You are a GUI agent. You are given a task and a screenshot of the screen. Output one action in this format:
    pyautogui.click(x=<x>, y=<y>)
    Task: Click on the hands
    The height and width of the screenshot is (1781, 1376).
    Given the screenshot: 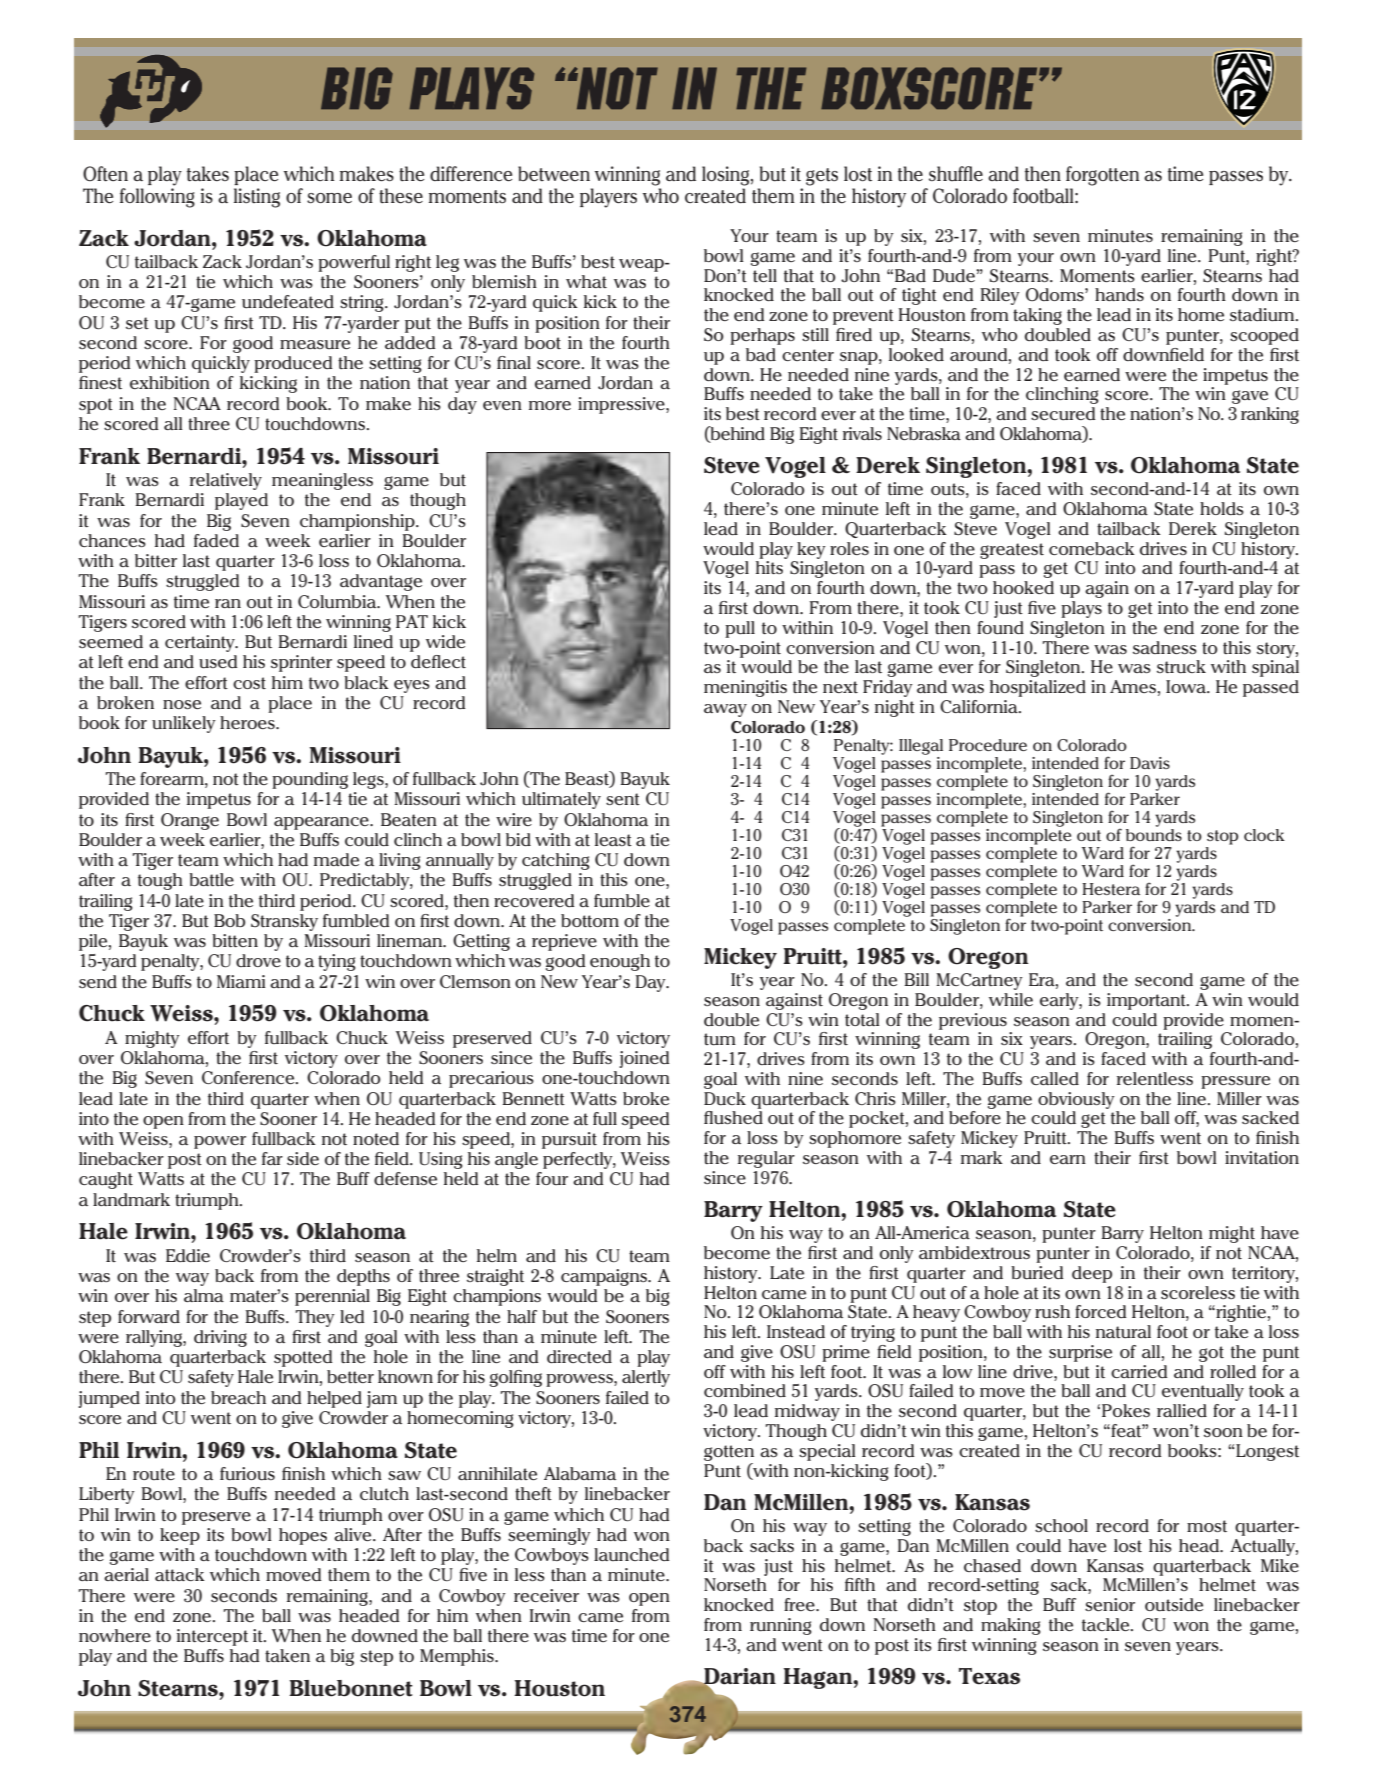 What is the action you would take?
    pyautogui.click(x=1119, y=294)
